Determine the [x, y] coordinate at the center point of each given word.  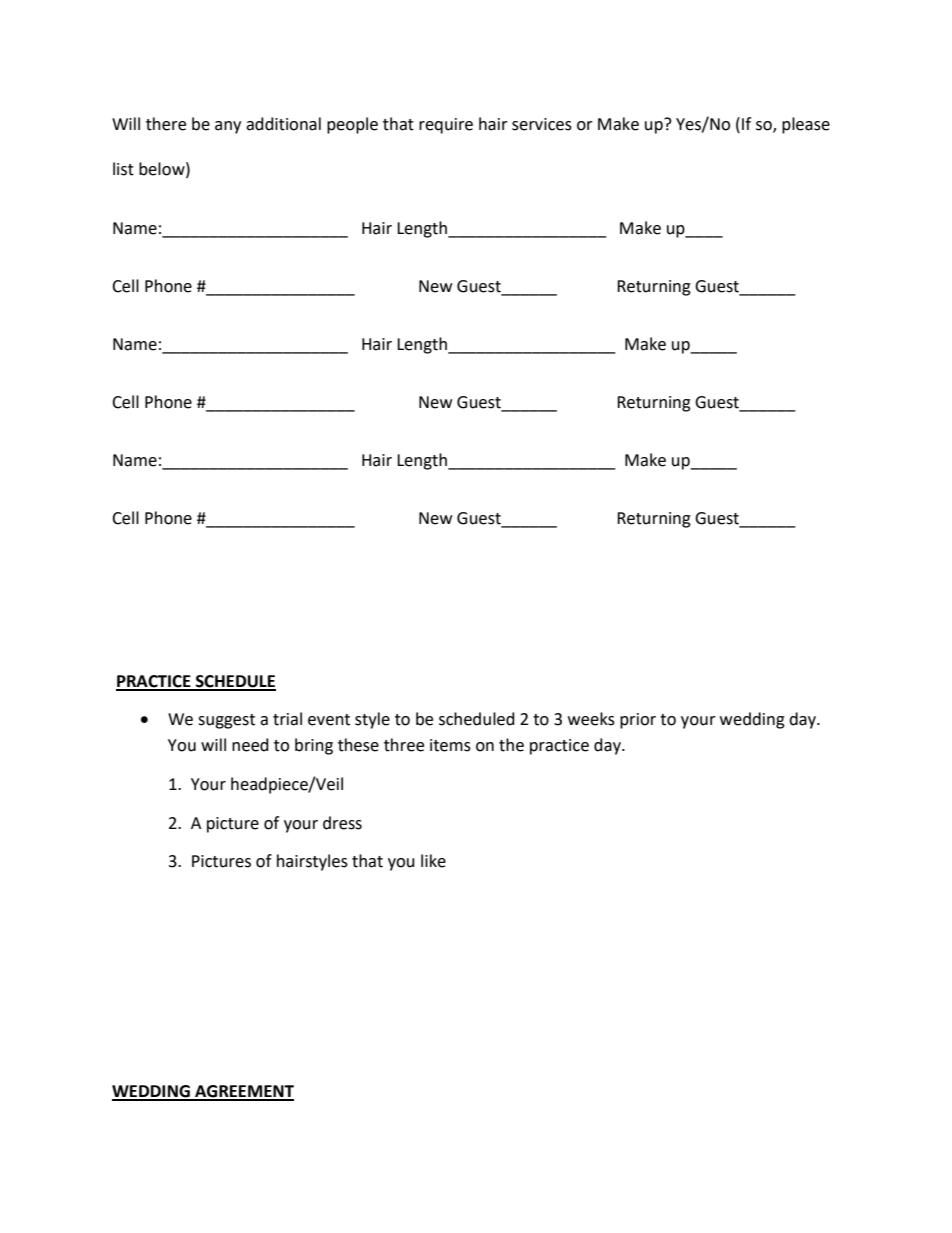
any [228, 127]
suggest [226, 721]
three [404, 745]
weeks [591, 719]
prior [638, 721]
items [450, 745]
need [250, 745]
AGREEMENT [243, 1092]
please [806, 125]
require [446, 126]
